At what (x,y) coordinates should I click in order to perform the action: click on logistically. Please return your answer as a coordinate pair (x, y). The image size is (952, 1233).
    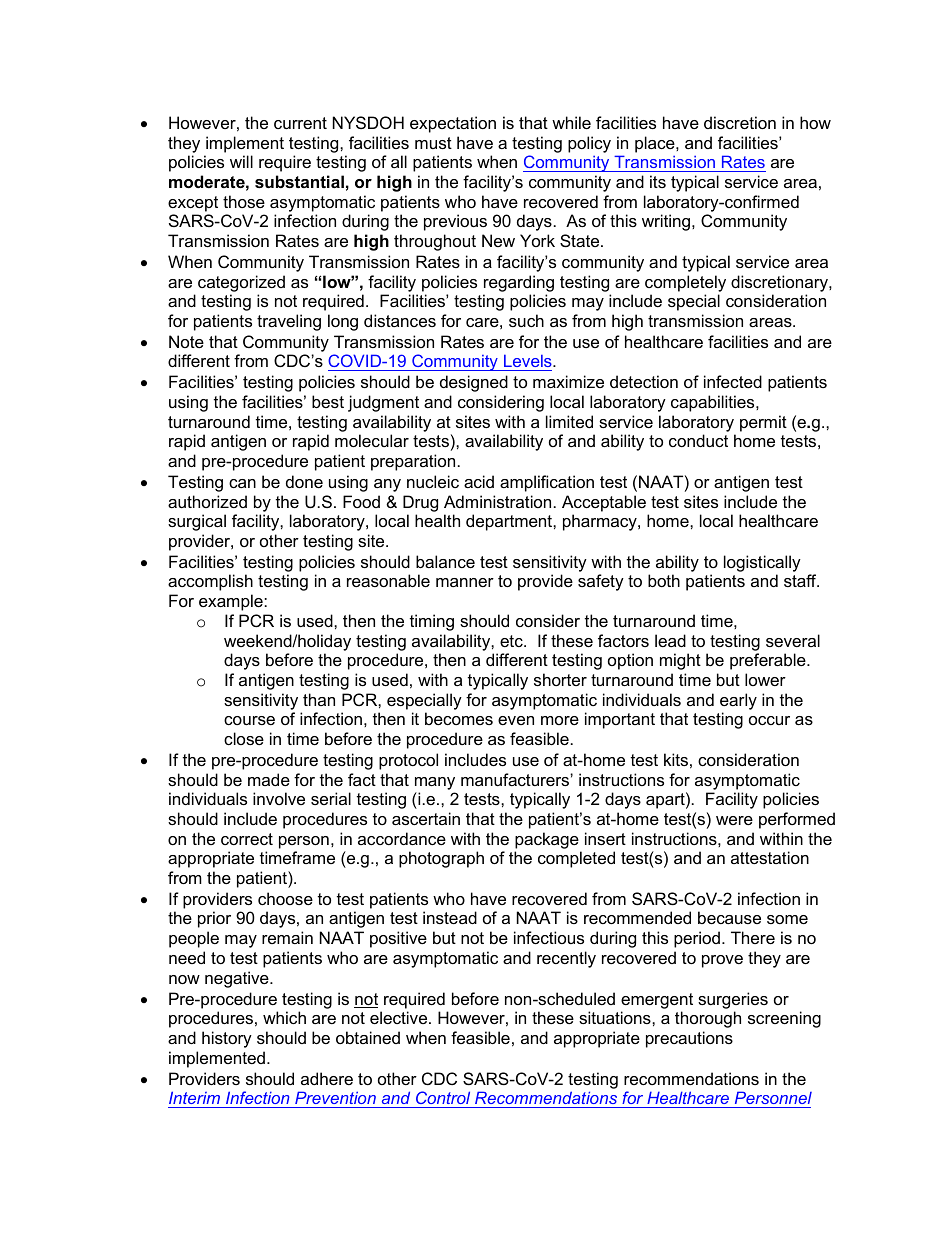
    Looking at the image, I should click on (762, 563).
